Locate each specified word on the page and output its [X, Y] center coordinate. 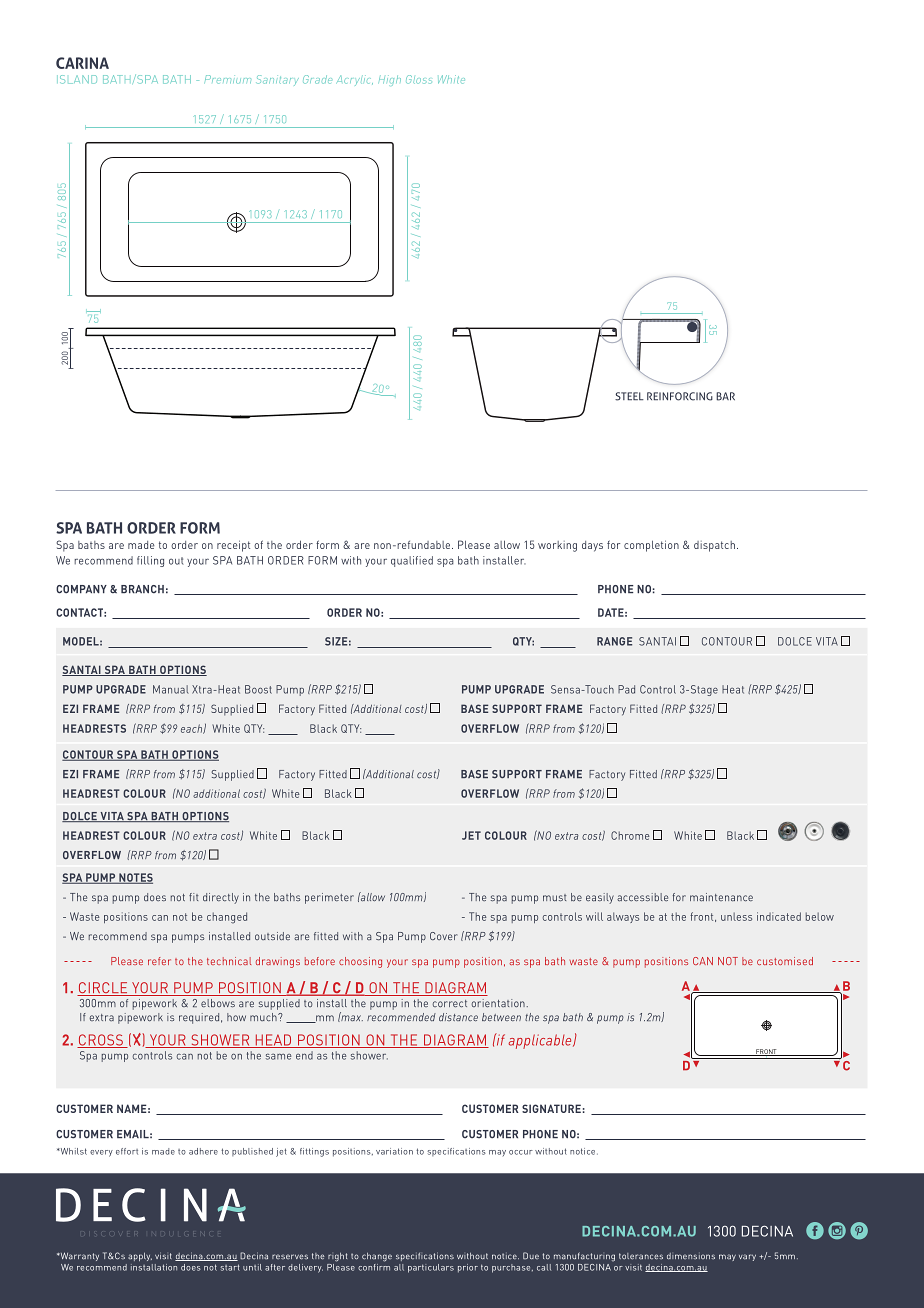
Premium [228, 79]
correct [450, 1003]
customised [785, 961]
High [390, 80]
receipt [233, 546]
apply [140, 1256]
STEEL [629, 396]
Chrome [630, 835]
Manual [171, 689]
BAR [725, 396]
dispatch [714, 546]
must [554, 897]
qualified [412, 561]
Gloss [419, 79]
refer [159, 961]
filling [150, 561]
